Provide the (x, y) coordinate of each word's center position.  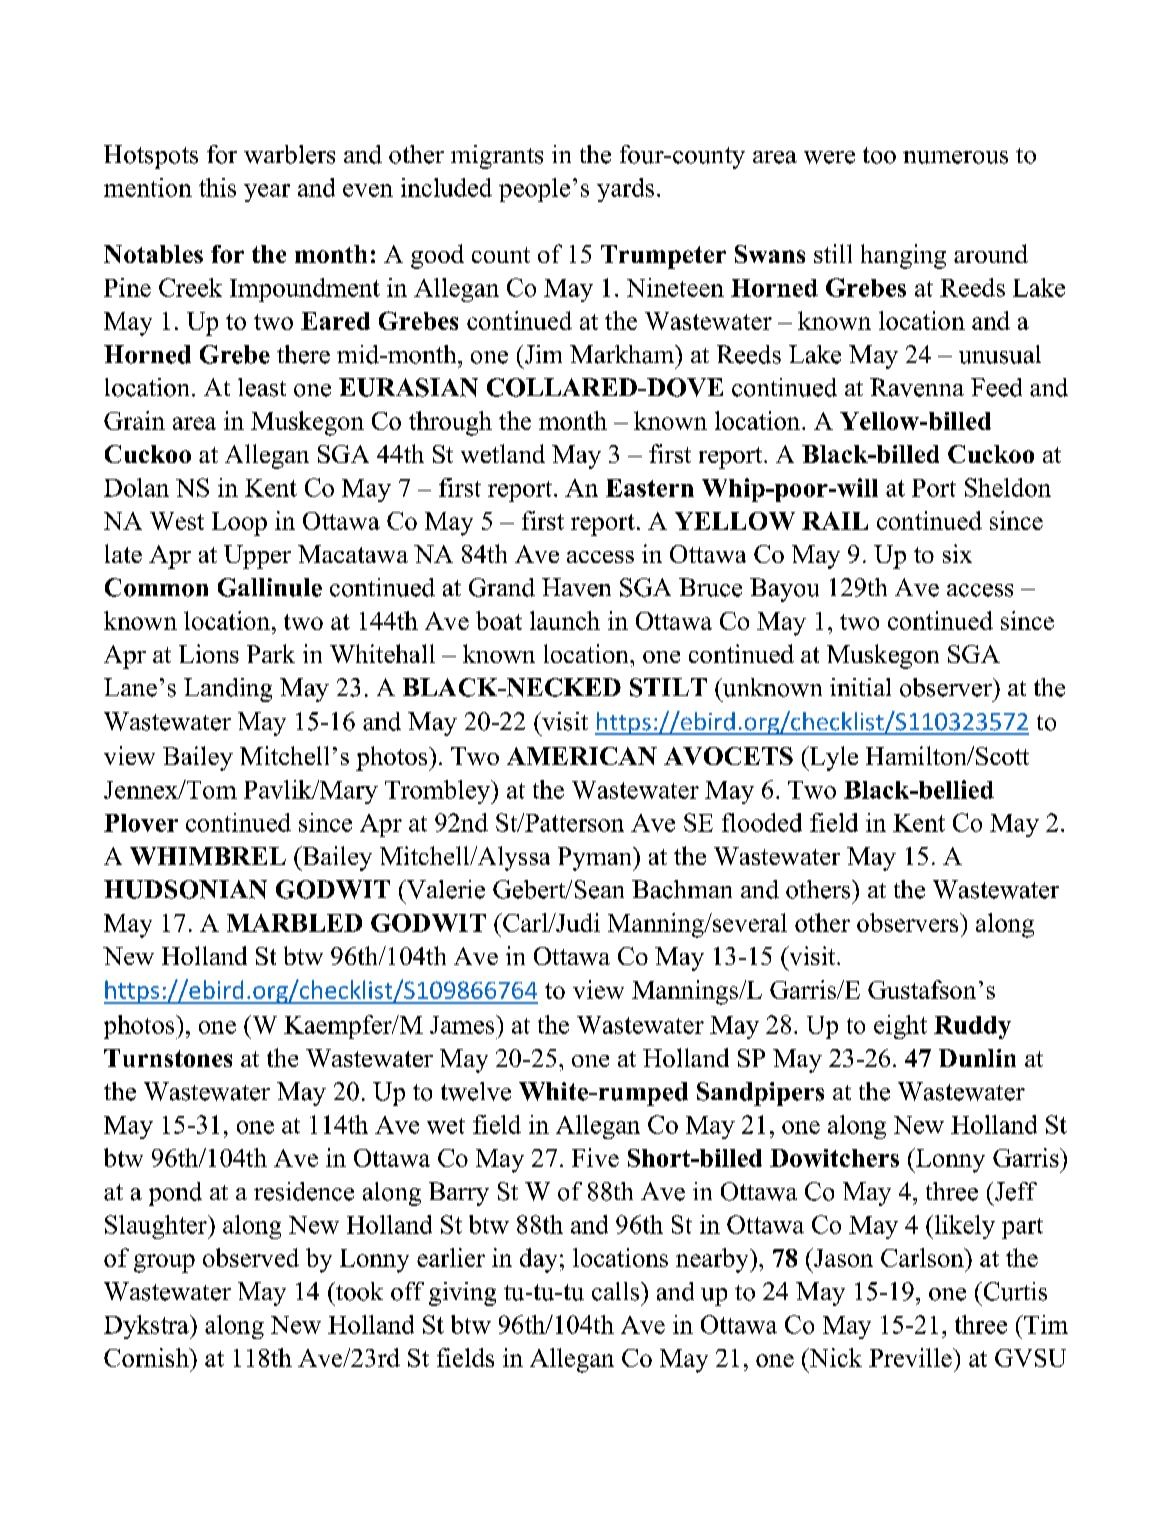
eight (900, 1027)
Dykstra (147, 1327)
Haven (576, 587)
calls (617, 1291)
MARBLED (294, 923)
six (957, 553)
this (217, 187)
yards (625, 190)
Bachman (682, 889)
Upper (257, 557)
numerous (955, 157)
